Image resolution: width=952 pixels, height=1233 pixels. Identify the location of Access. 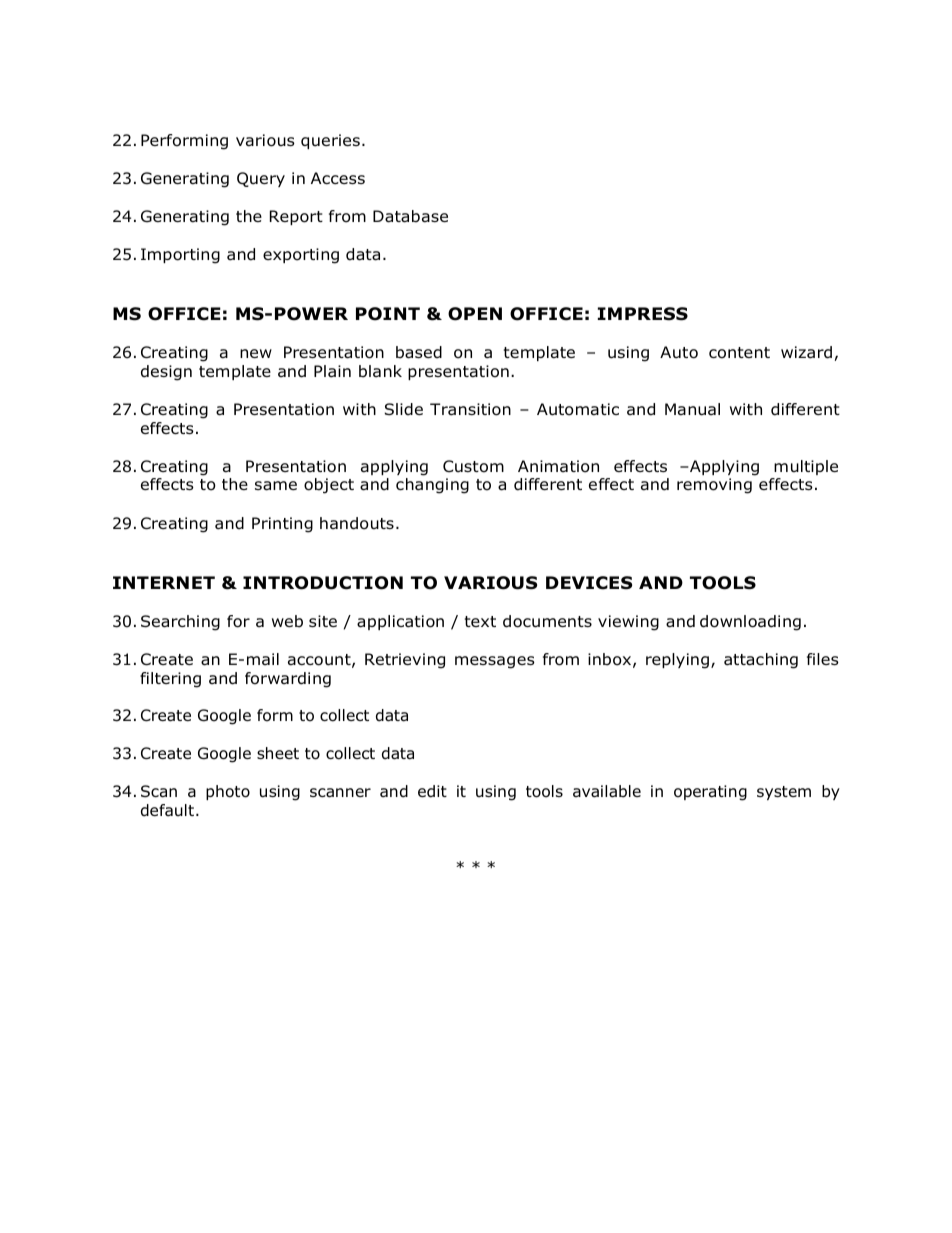
(338, 178).
